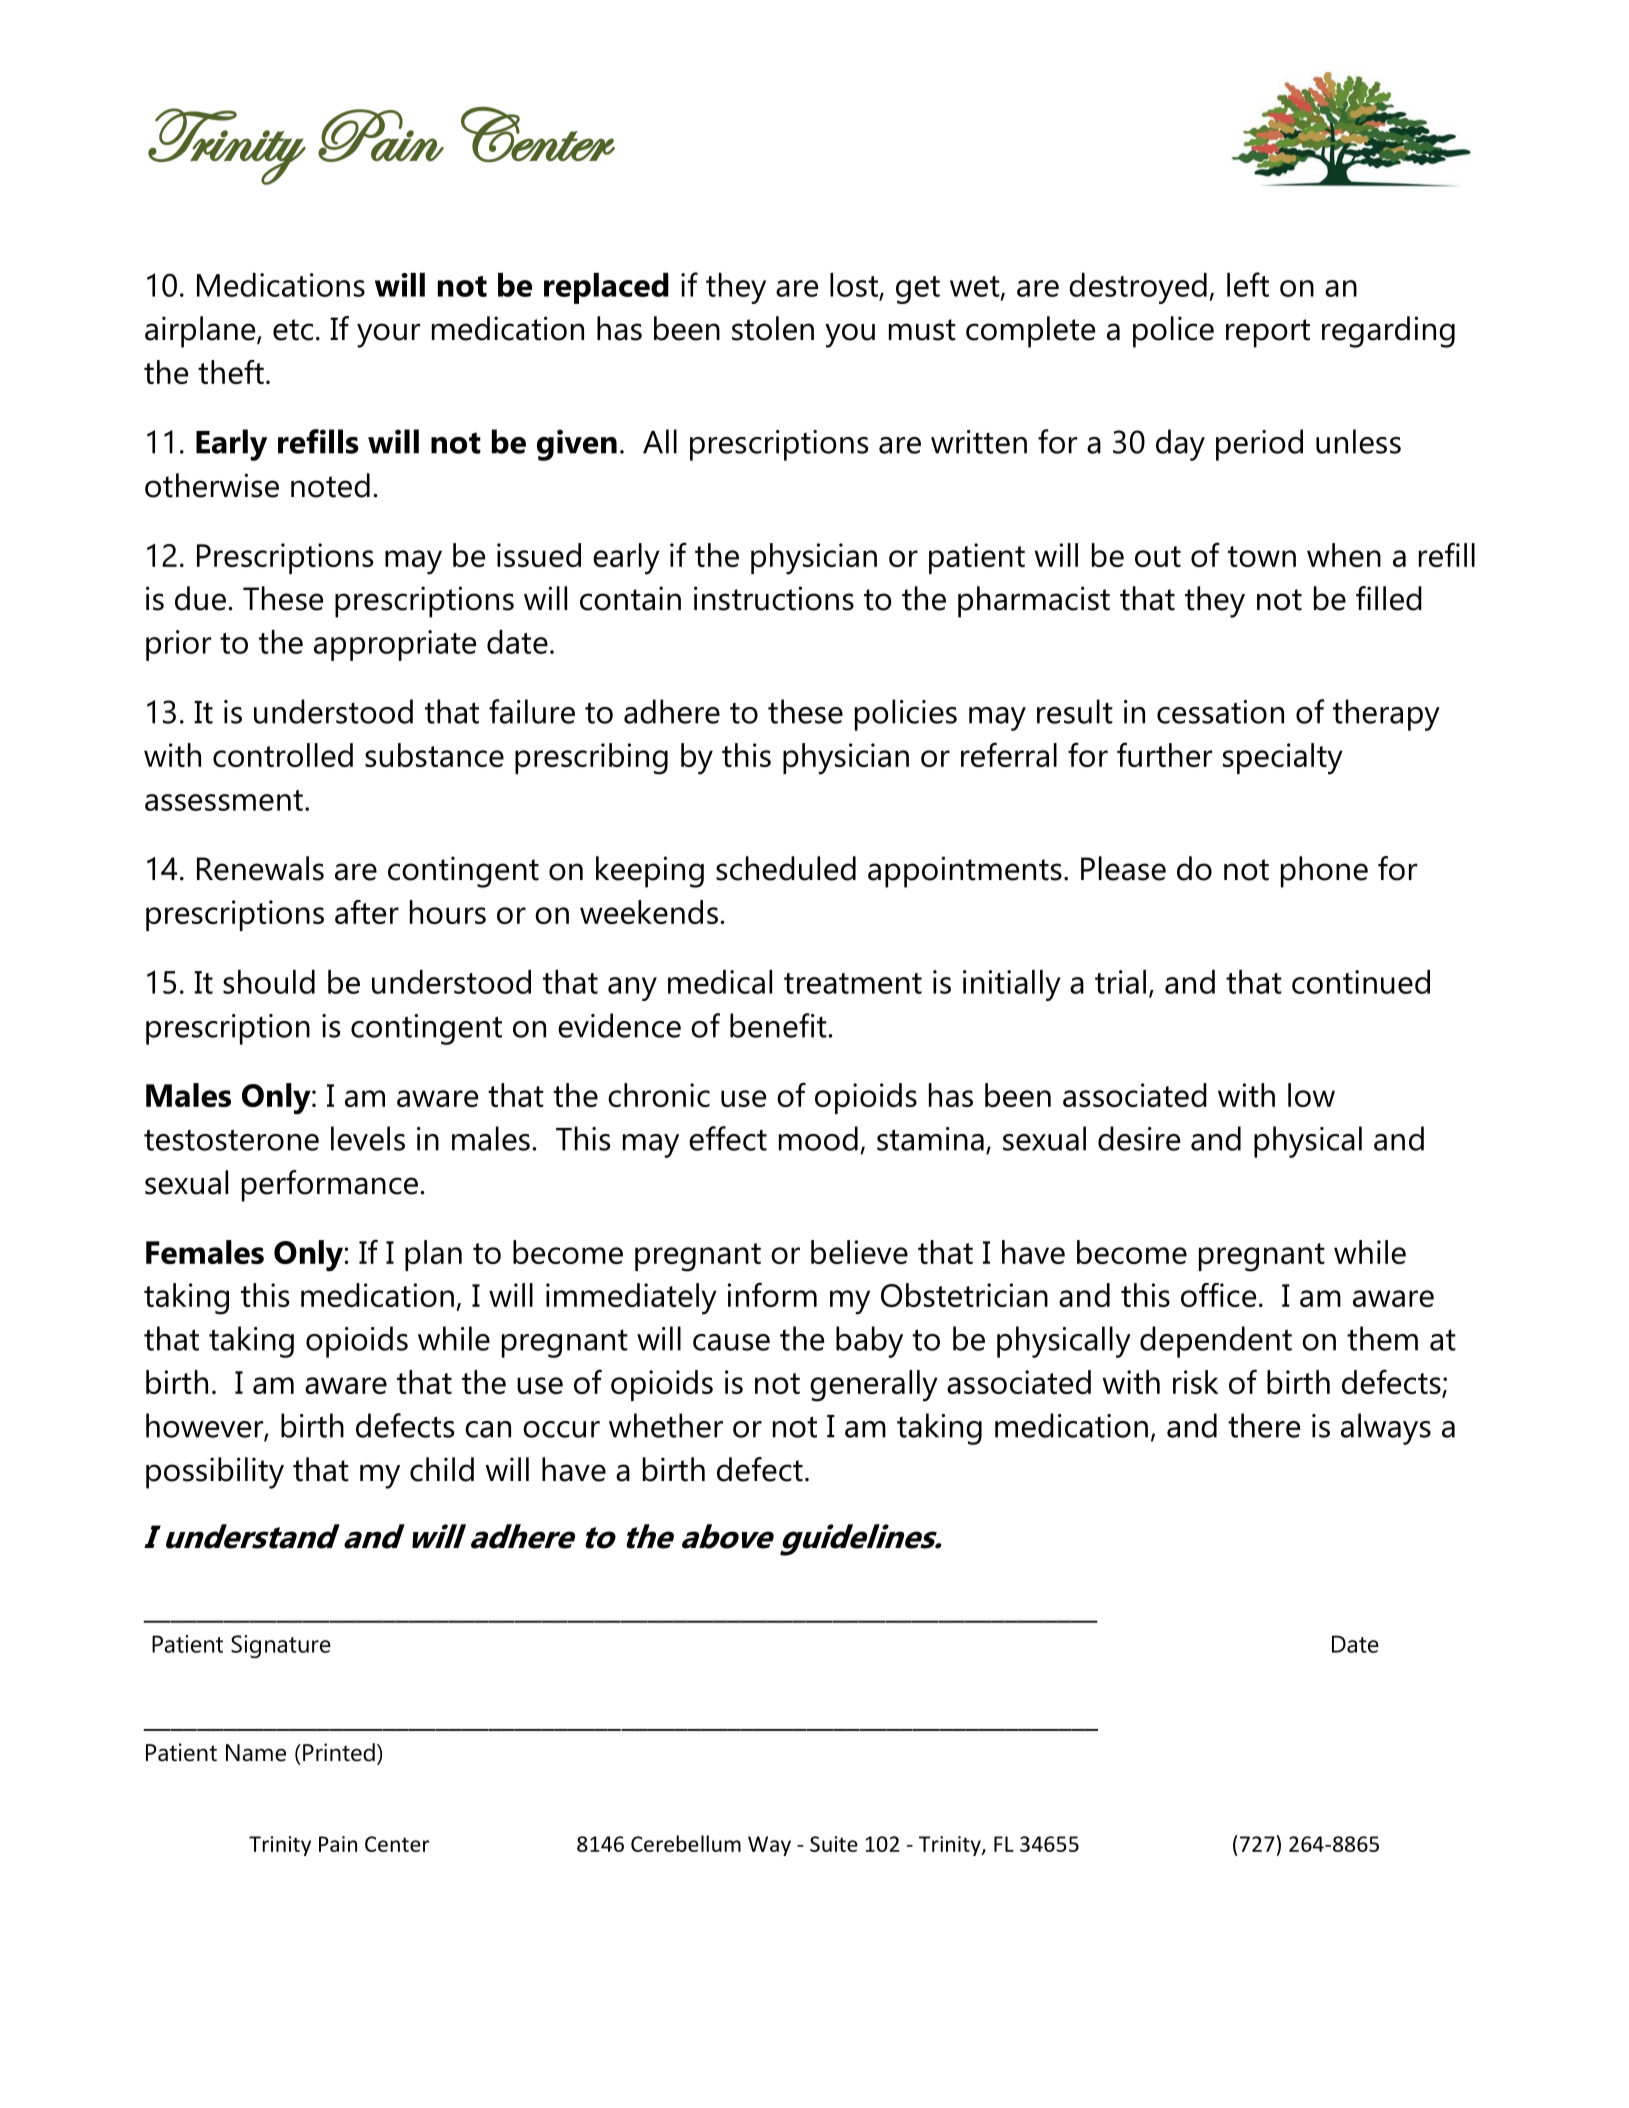 This image has height=2108, width=1629. What do you see at coordinates (859, 1252) in the image?
I see `believe` at bounding box center [859, 1252].
